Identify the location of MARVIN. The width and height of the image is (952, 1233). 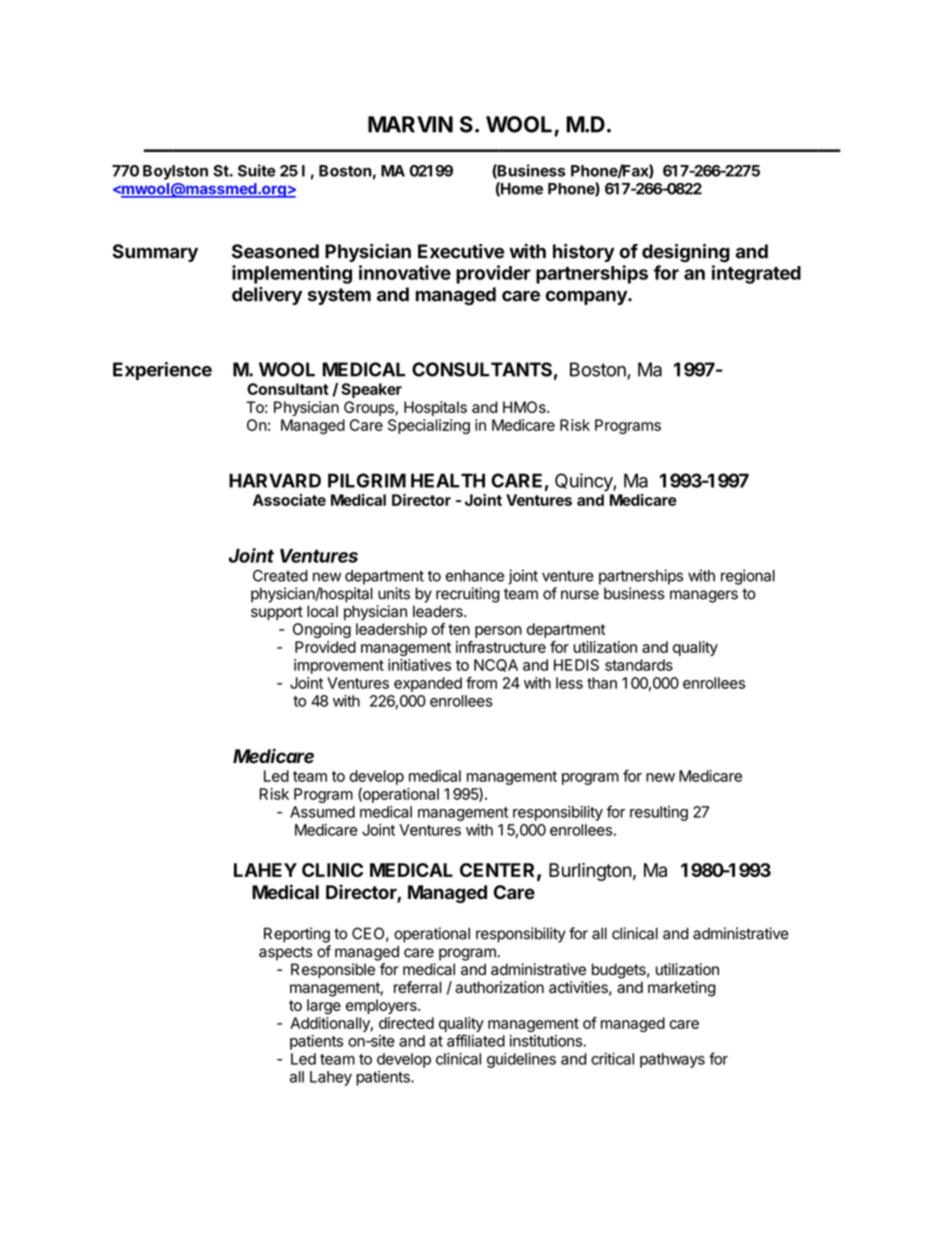
(410, 124).
